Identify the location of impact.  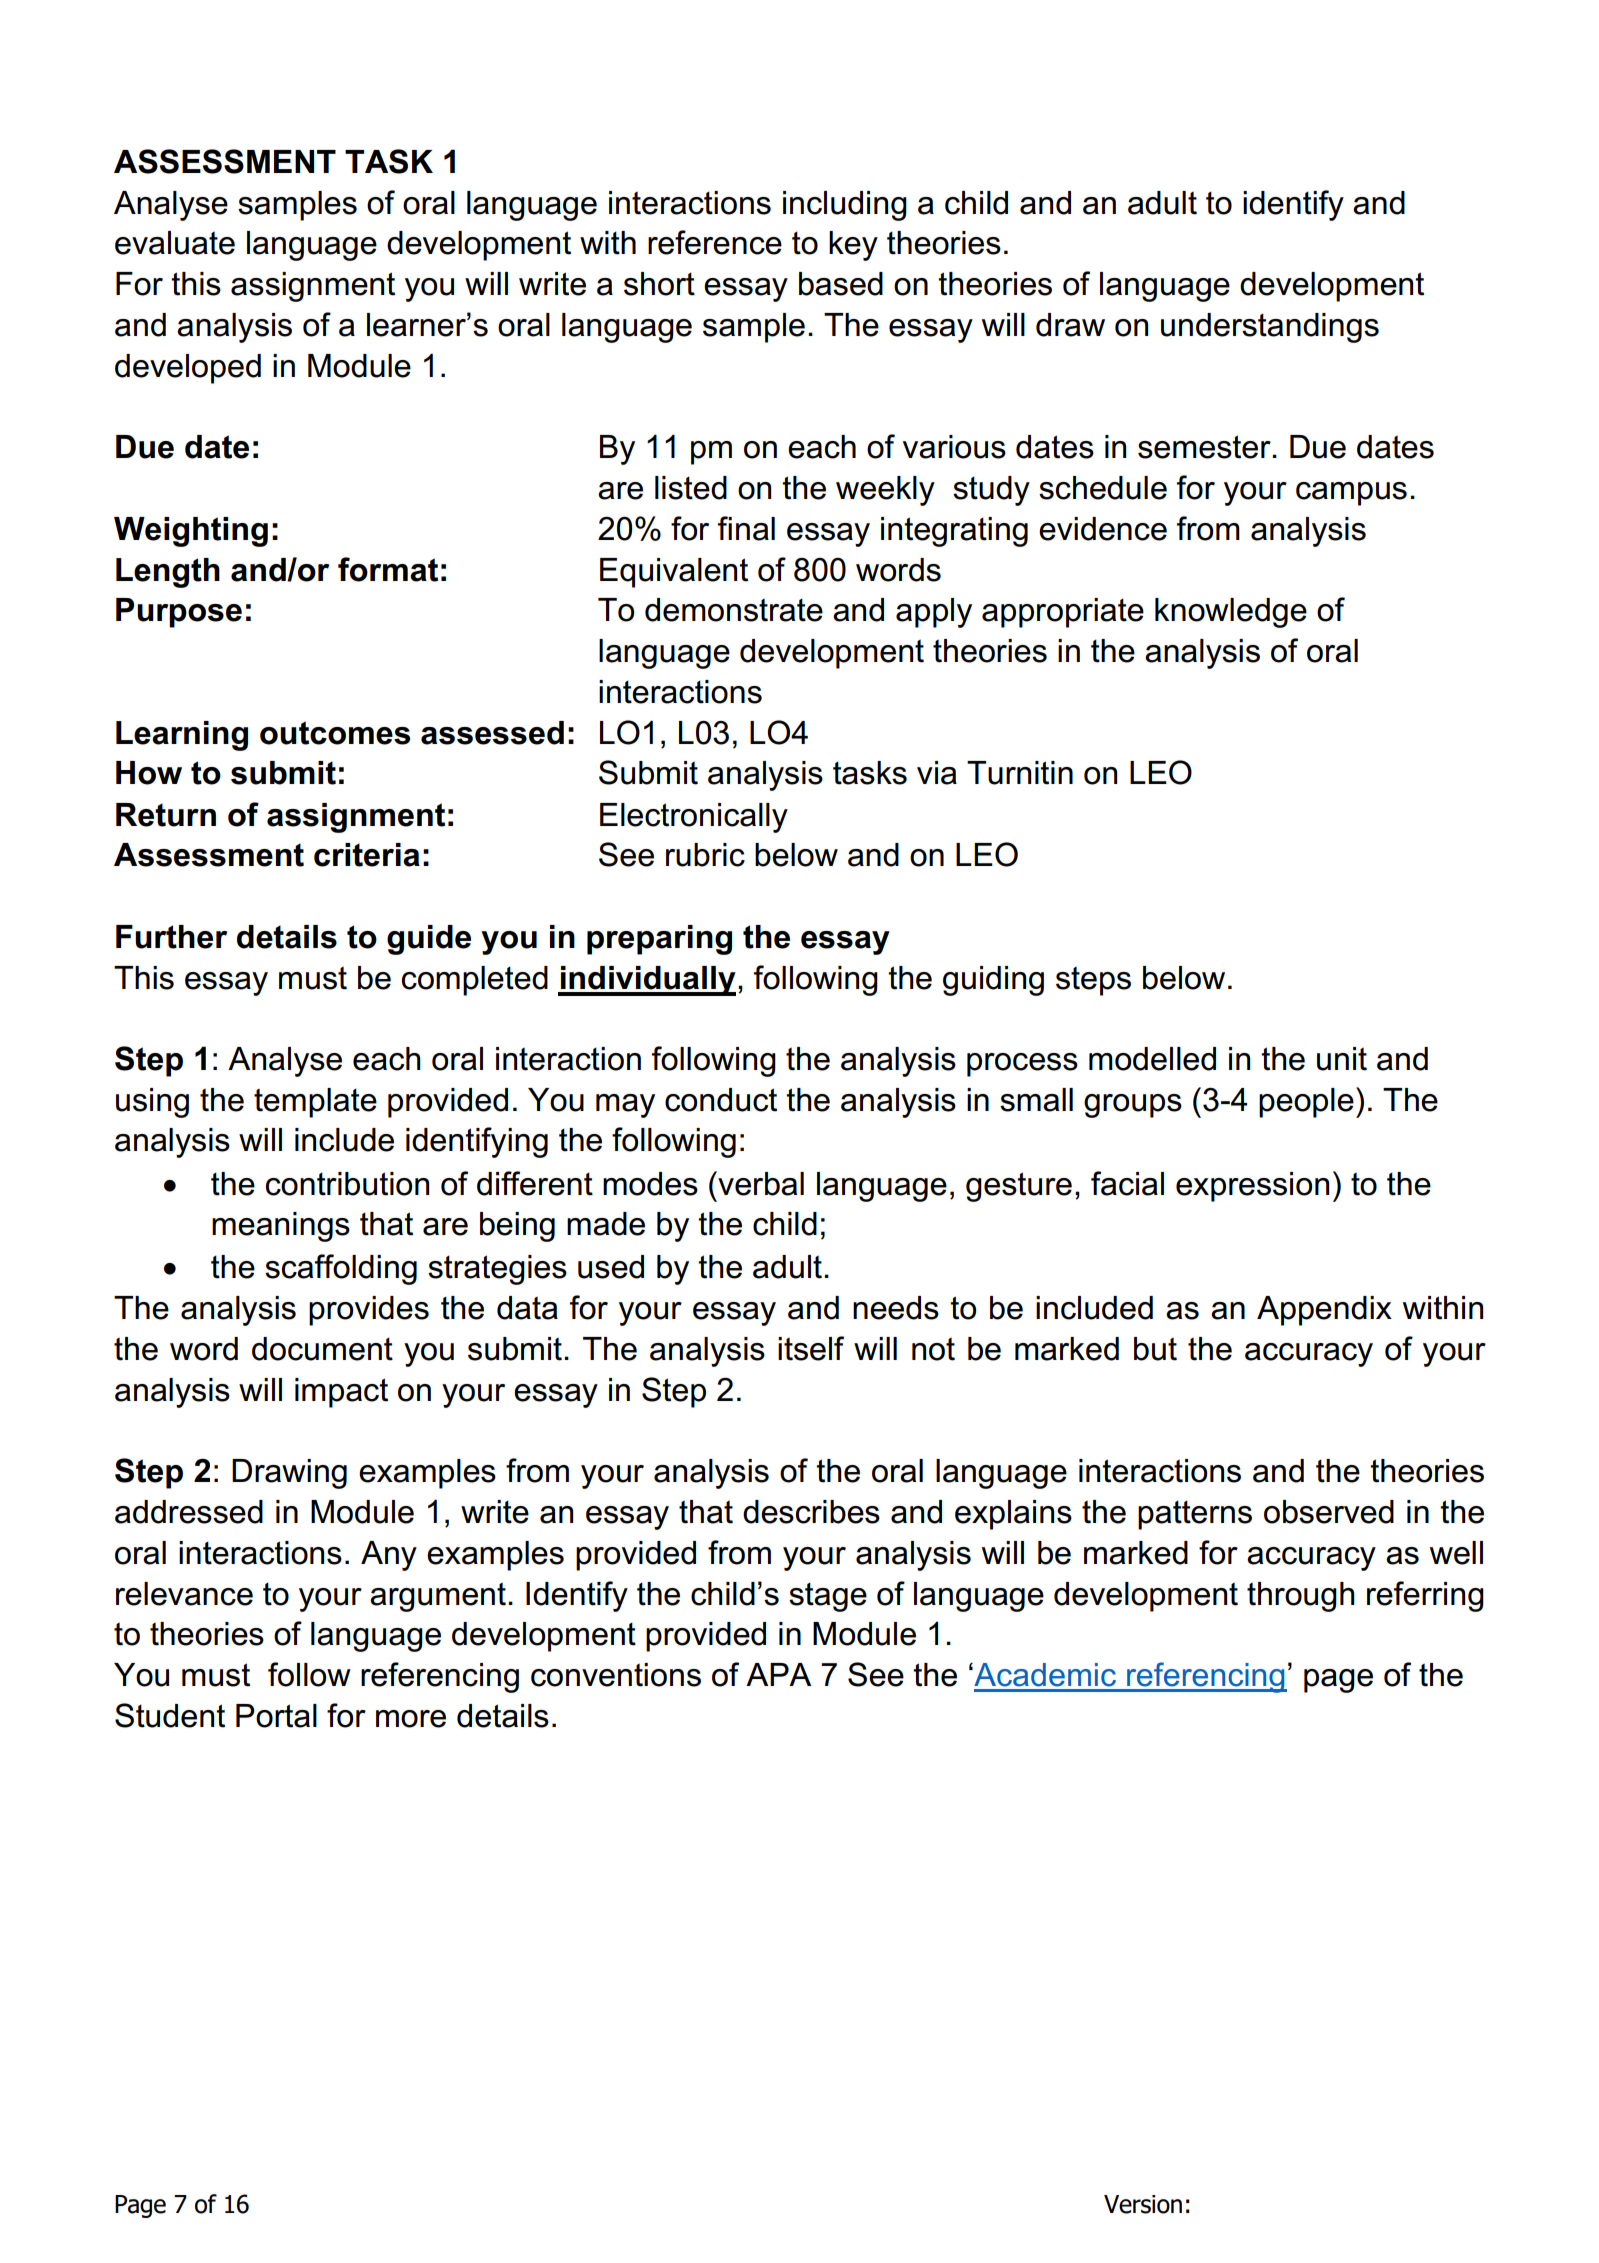
(341, 1393).
